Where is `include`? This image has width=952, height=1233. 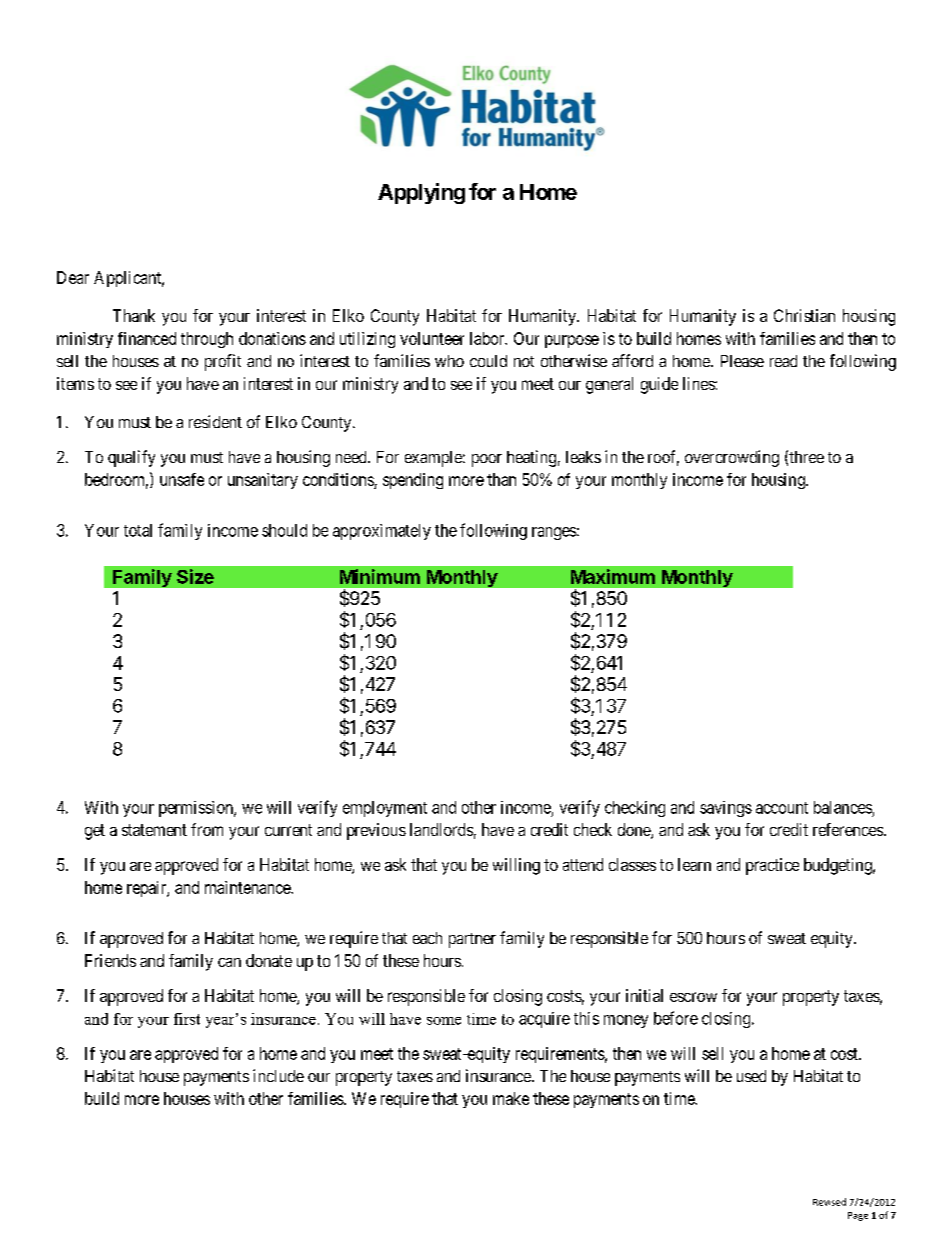 include is located at coordinates (278, 1075).
